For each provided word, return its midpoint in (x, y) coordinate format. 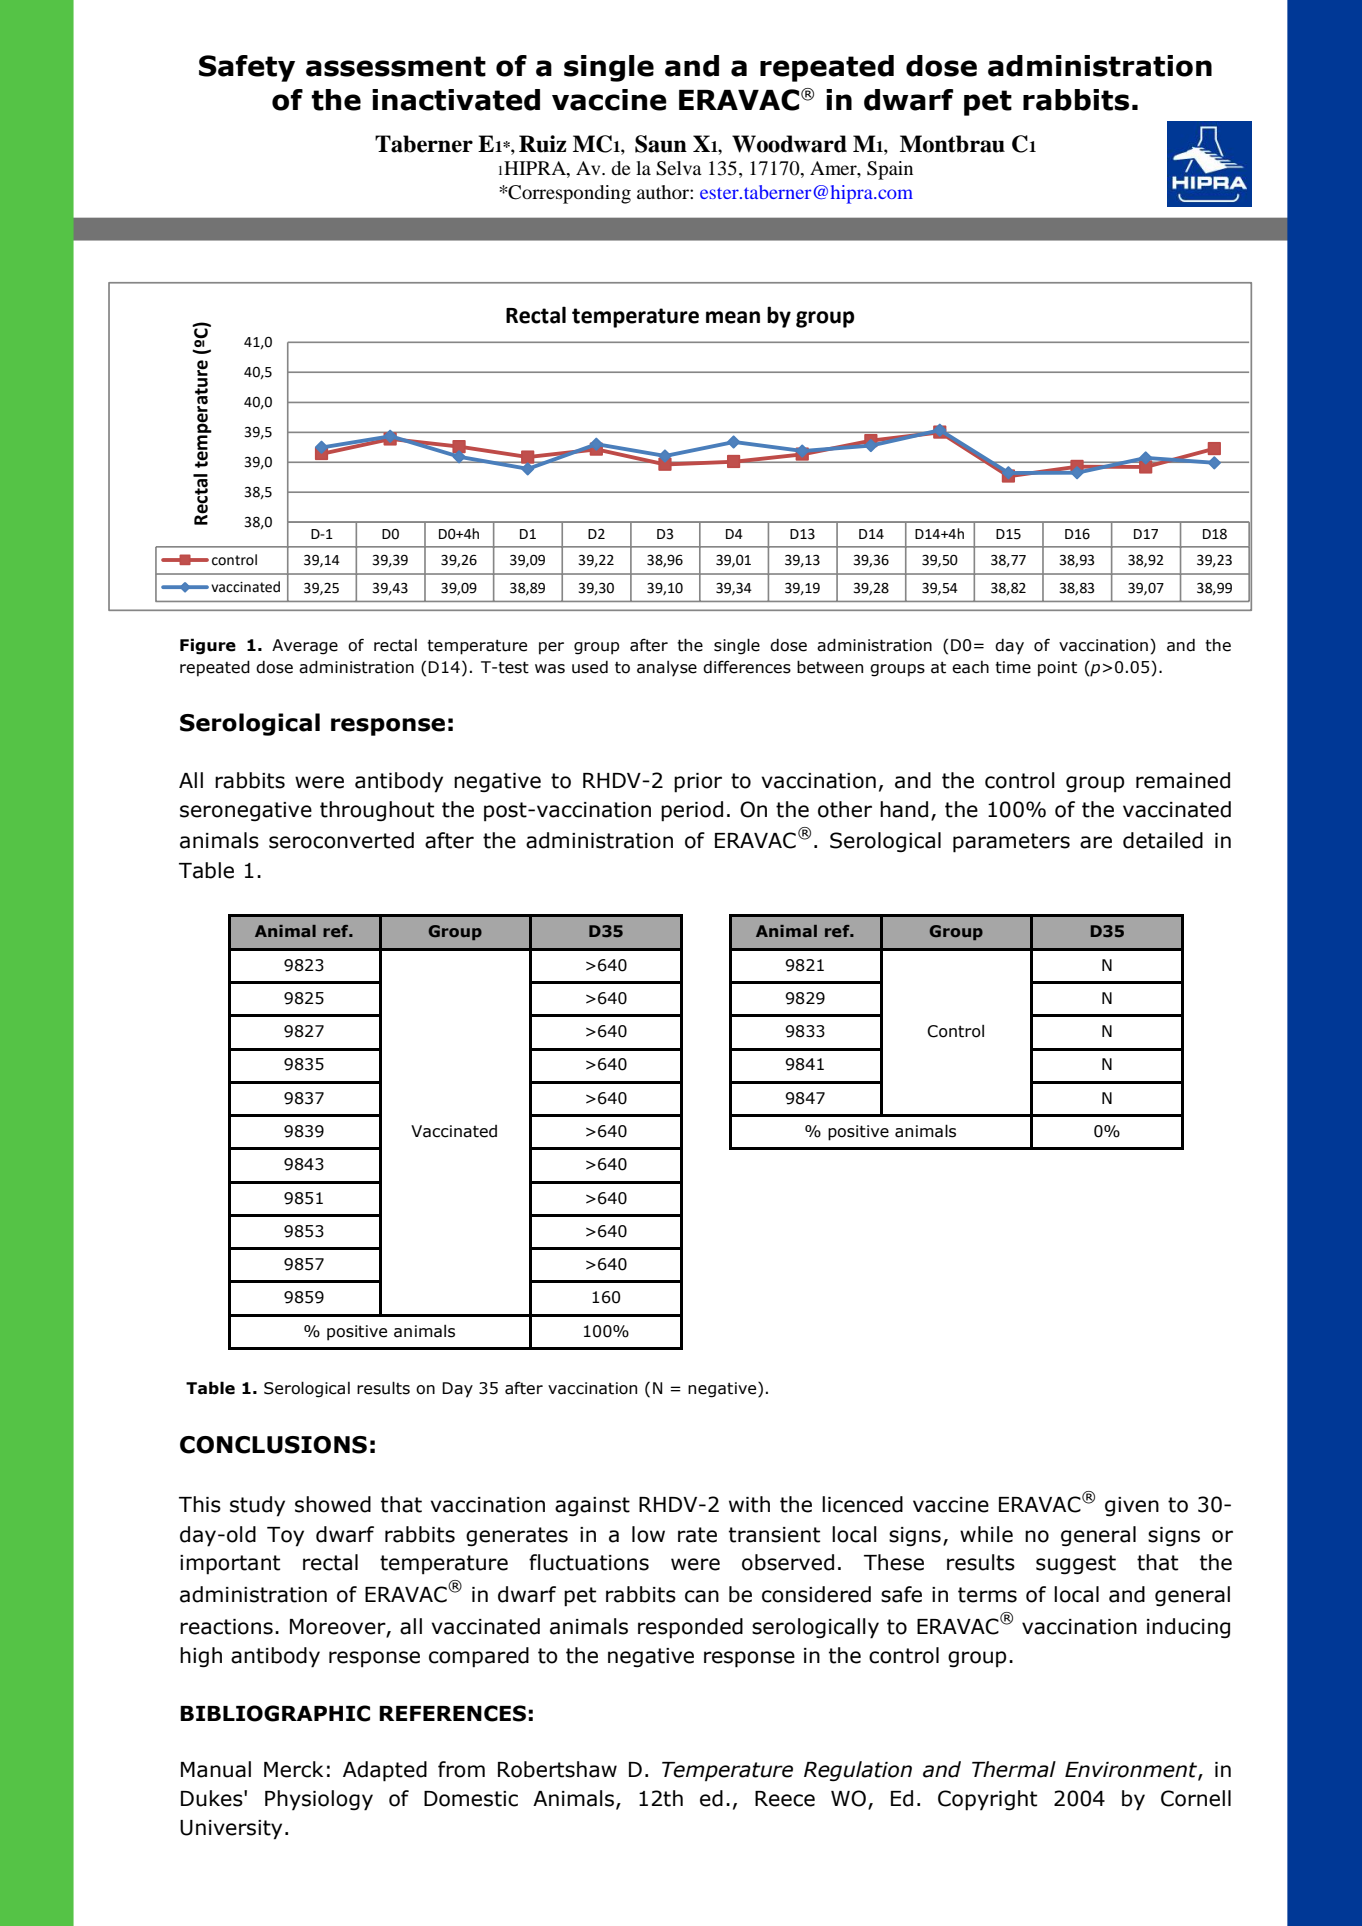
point (1057, 669)
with (749, 1504)
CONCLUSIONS (273, 1445)
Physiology (319, 1800)
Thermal (1014, 1769)
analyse (667, 669)
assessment (396, 66)
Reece (785, 1799)
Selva (679, 168)
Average (305, 647)
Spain (890, 170)
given (1132, 1507)
